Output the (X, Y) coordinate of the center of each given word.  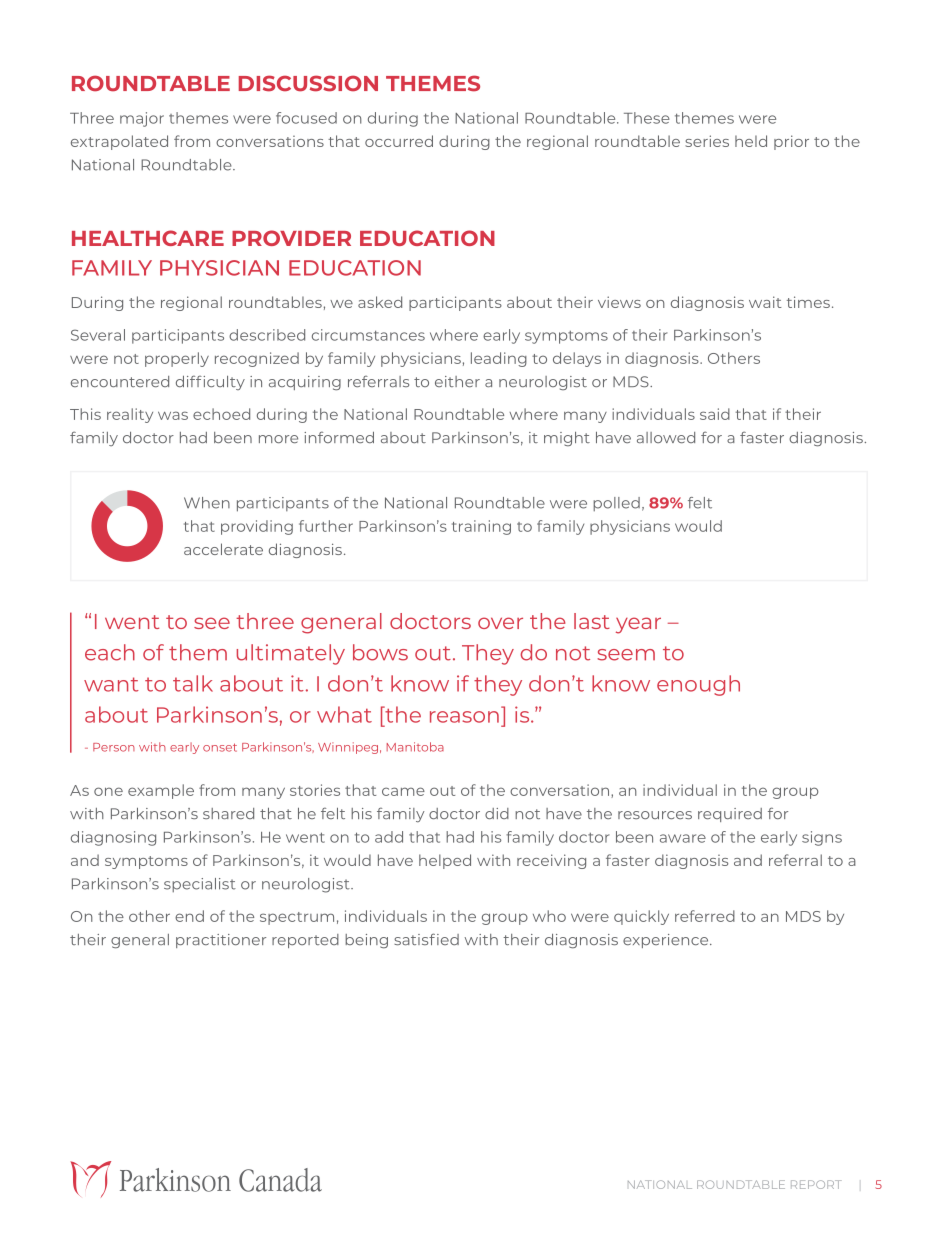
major (142, 119)
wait (765, 302)
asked (380, 302)
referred (705, 916)
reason (464, 717)
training (481, 527)
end (189, 916)
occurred (399, 141)
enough (698, 685)
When (207, 503)
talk (193, 683)
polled (616, 504)
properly (177, 359)
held (751, 141)
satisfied (426, 939)
